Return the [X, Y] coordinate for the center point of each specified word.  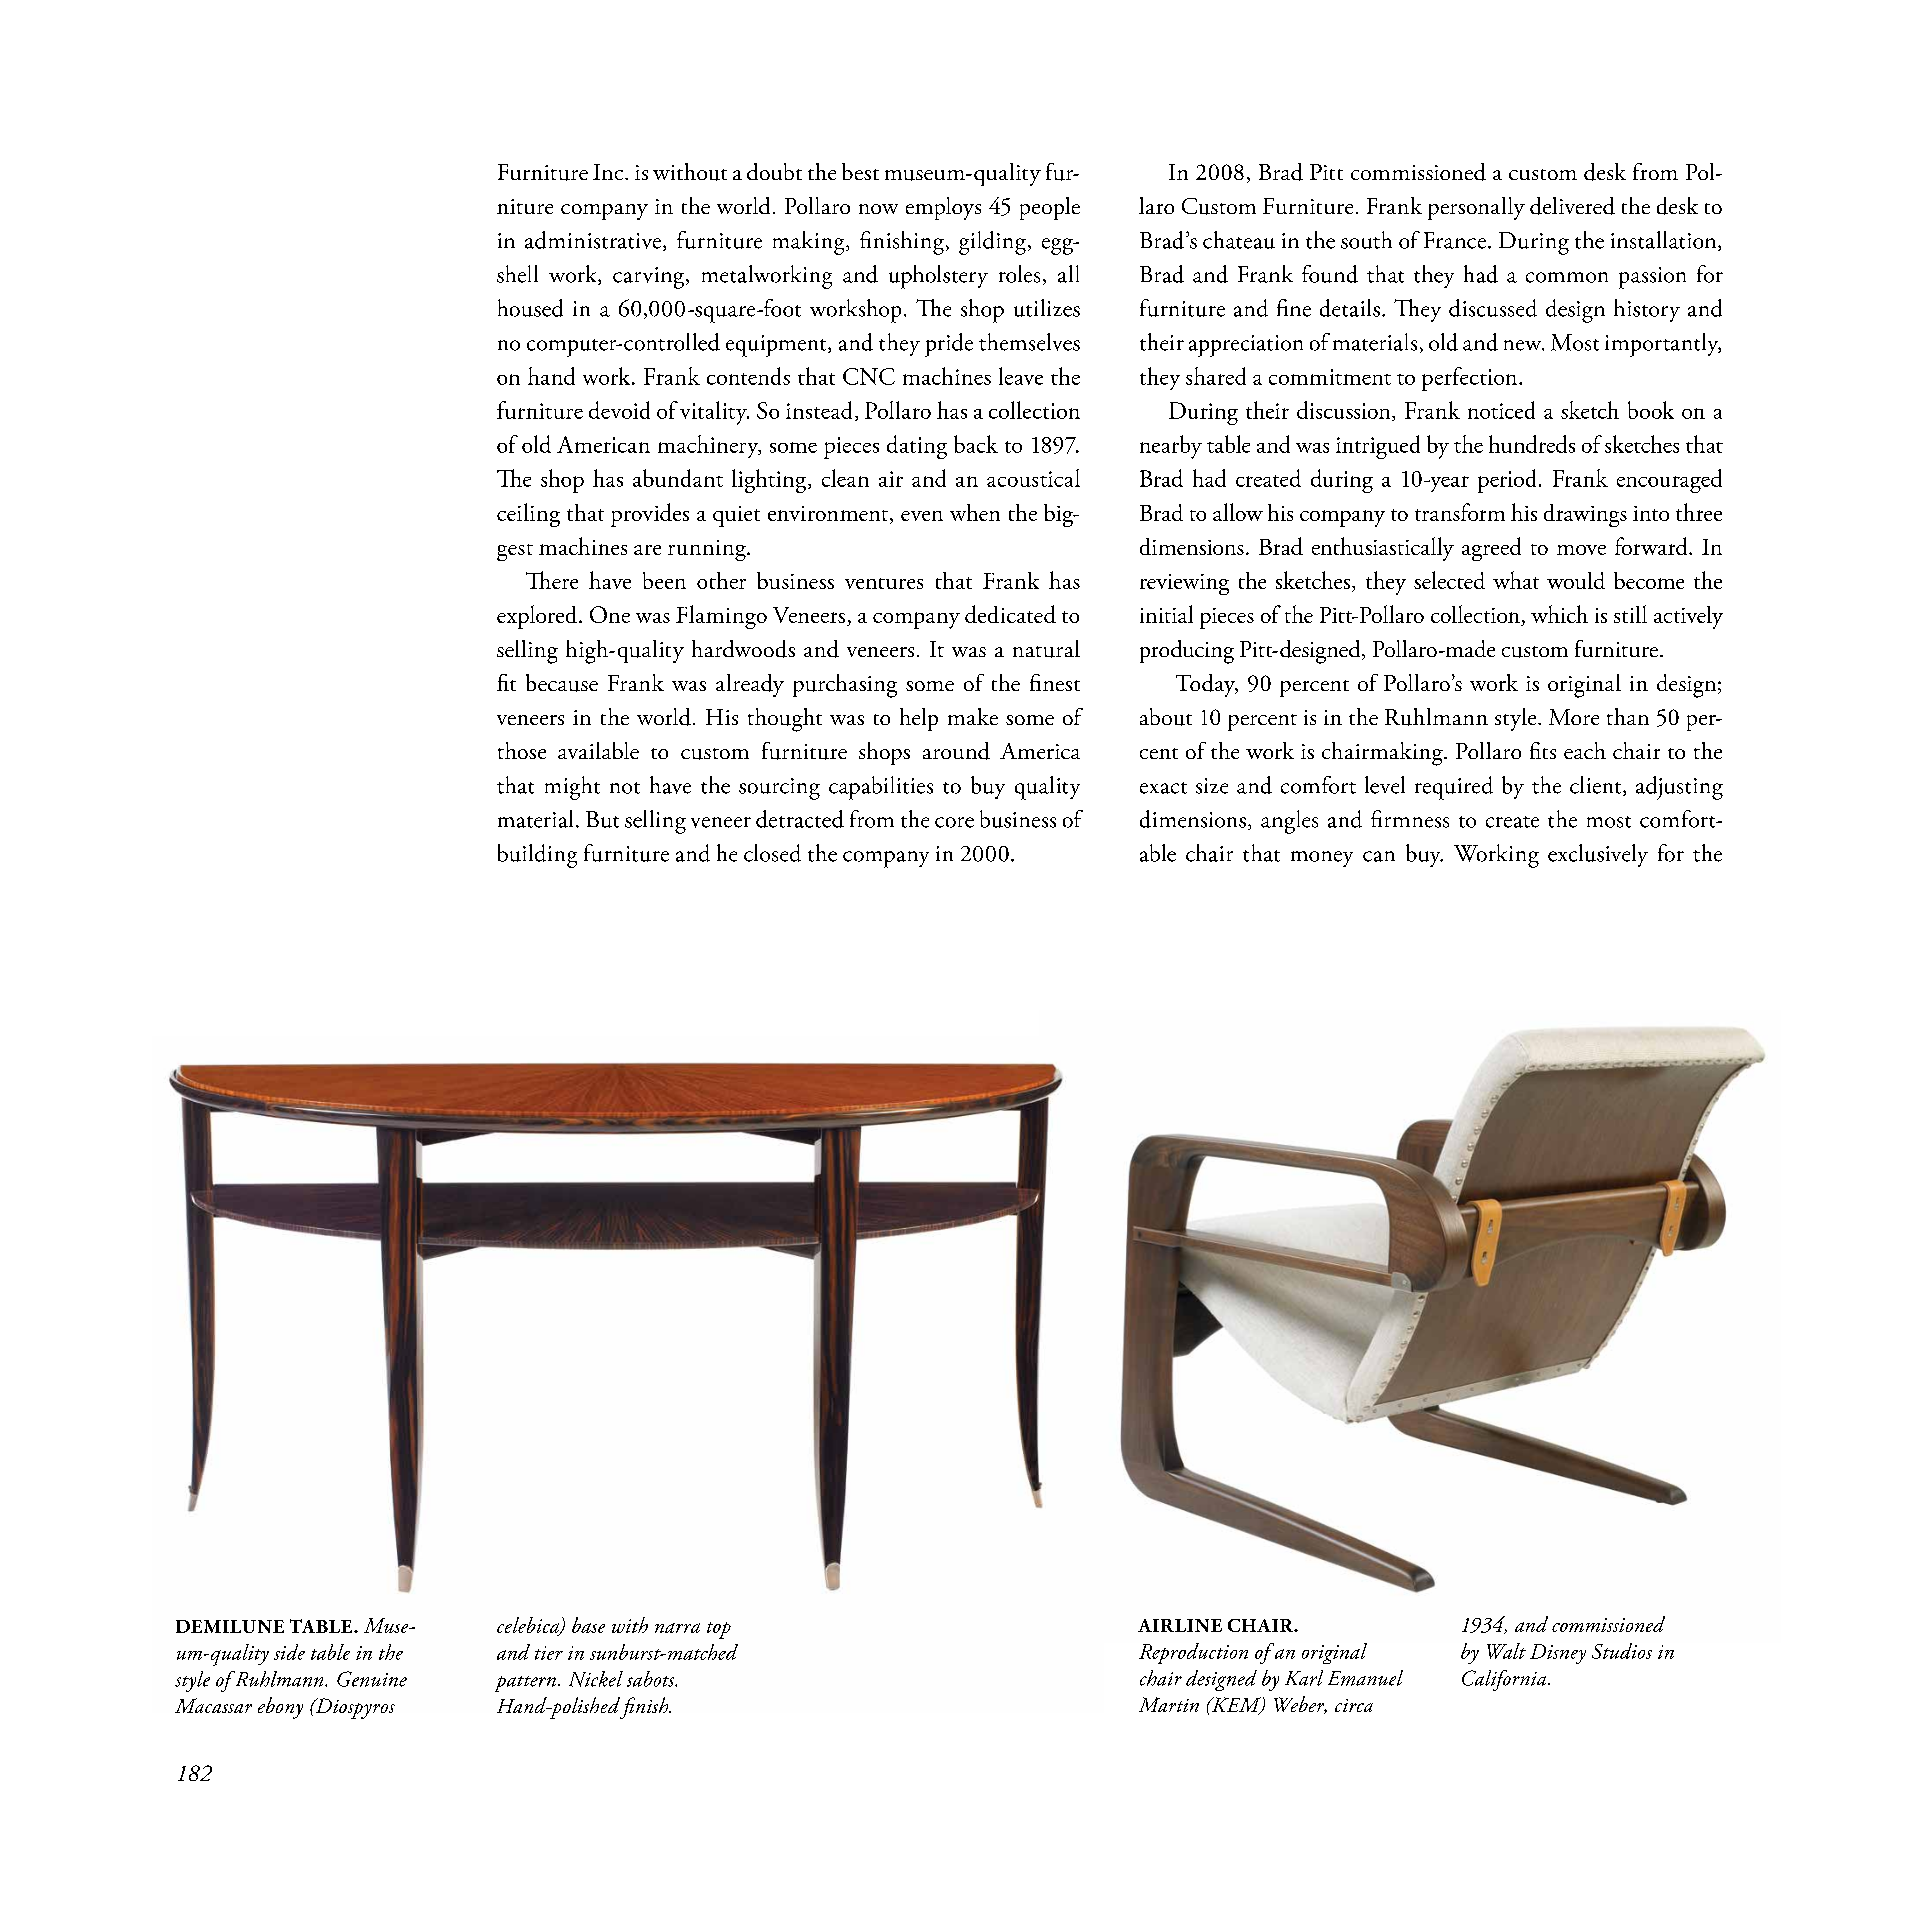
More [1574, 717]
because [562, 683]
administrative [594, 241]
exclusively [1598, 855]
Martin [1169, 1704]
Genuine [372, 1679]
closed [772, 853]
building [537, 856]
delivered [1572, 206]
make [973, 716]
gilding [992, 243]
